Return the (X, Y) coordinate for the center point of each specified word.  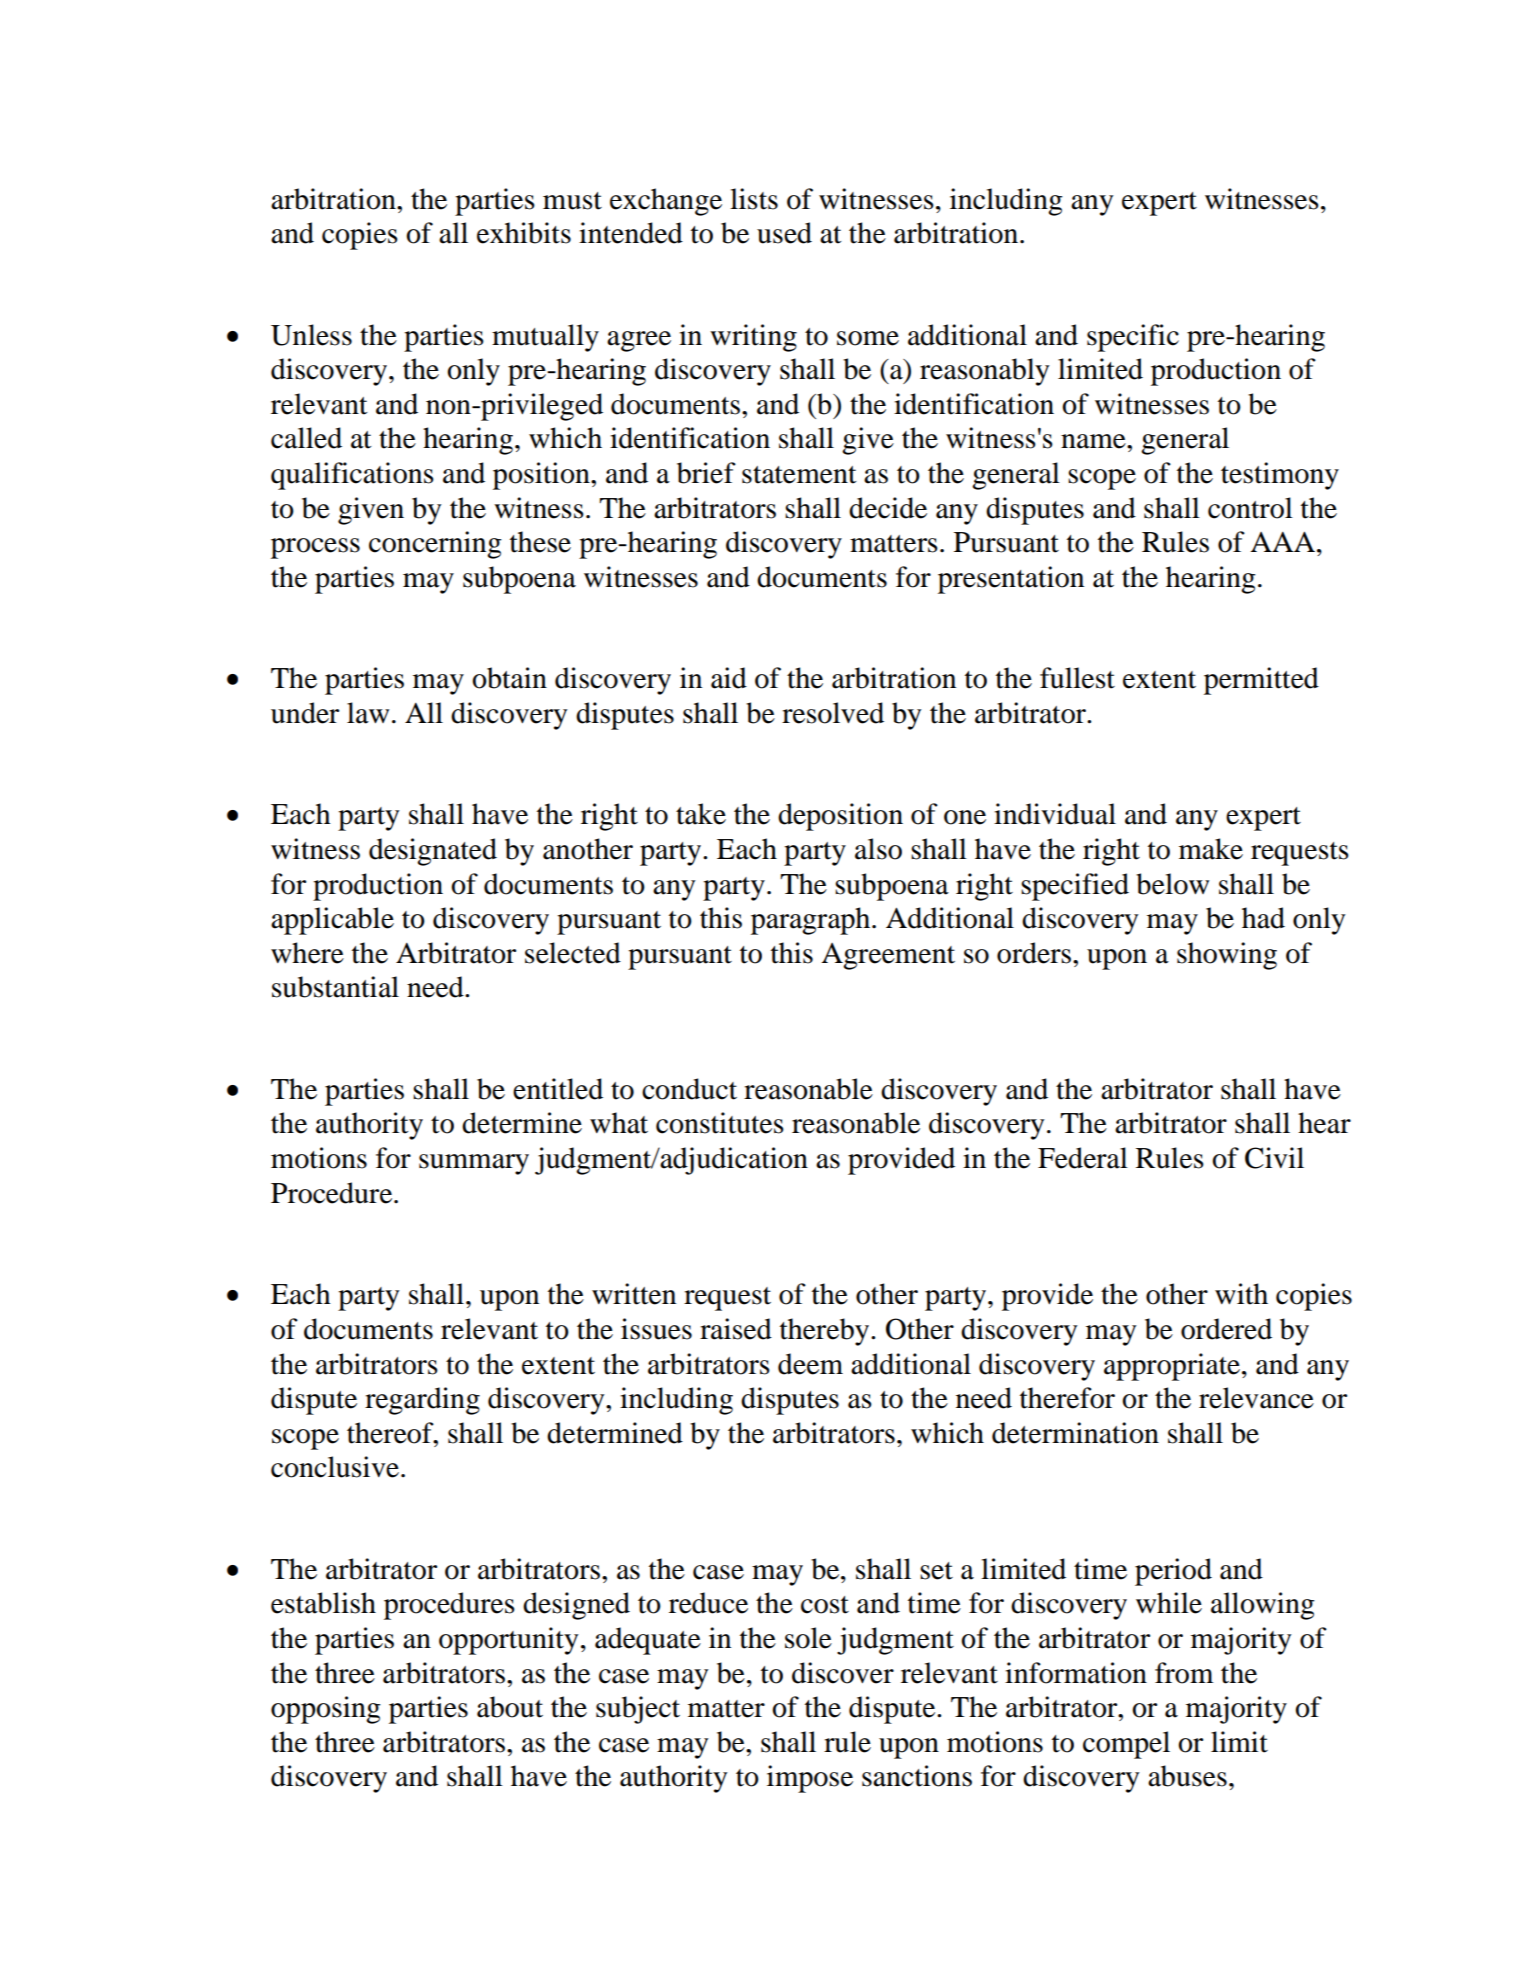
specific (1133, 338)
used (784, 233)
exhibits (524, 233)
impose (810, 1779)
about (510, 1707)
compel (1126, 1745)
